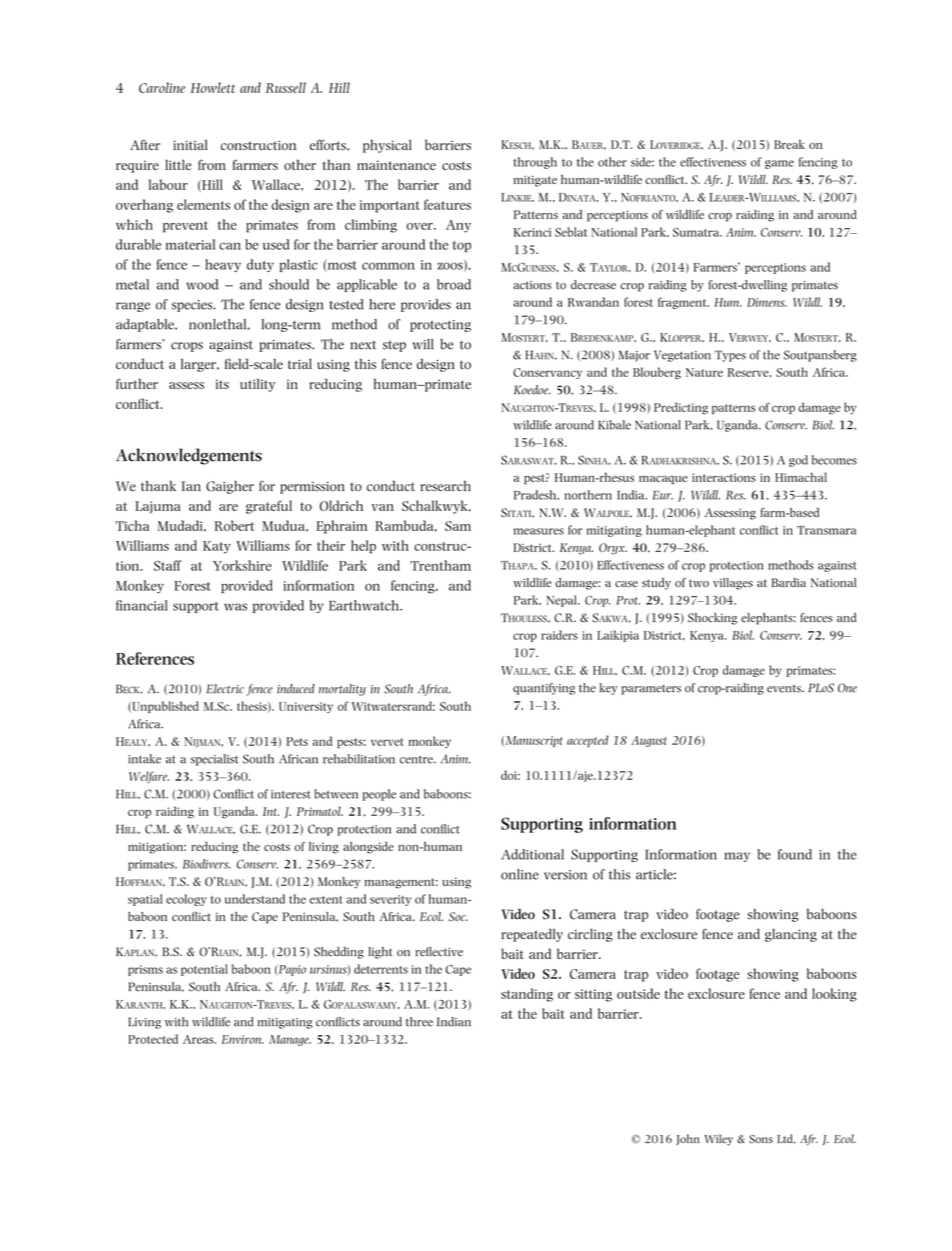 The height and width of the screenshot is (1251, 952). Describe the element at coordinates (190, 144) in the screenshot. I see `initial` at that location.
